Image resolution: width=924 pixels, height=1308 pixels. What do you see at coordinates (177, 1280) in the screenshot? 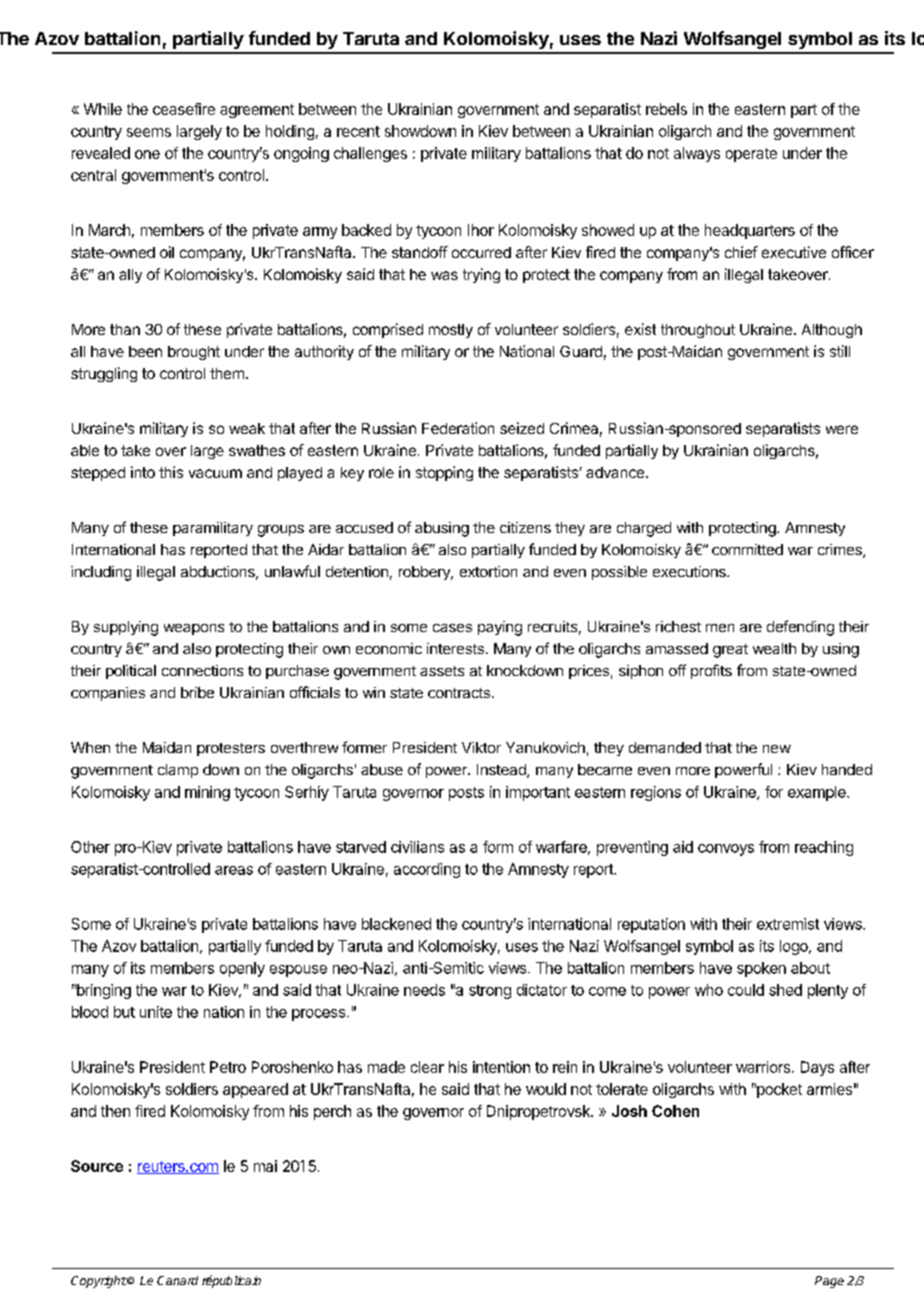
I see `Canard` at bounding box center [177, 1280].
